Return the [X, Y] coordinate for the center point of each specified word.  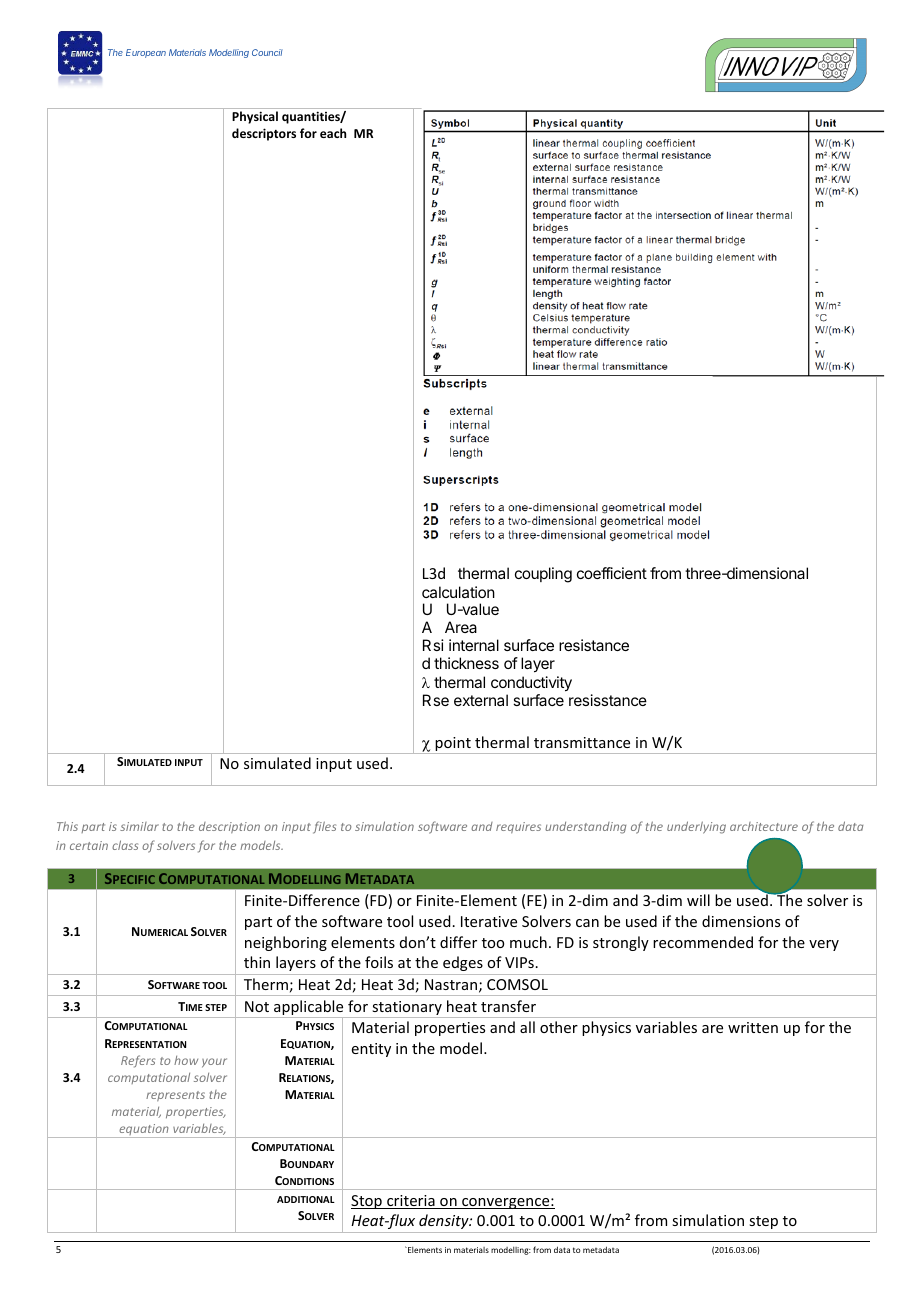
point [453, 745]
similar [139, 826]
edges [463, 963]
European [146, 53]
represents [175, 1096]
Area [461, 627]
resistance [594, 645]
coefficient [612, 573]
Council [267, 52]
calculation [458, 592]
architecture [764, 826]
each [333, 133]
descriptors [264, 134]
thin [257, 962]
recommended [703, 942]
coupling [543, 575]
